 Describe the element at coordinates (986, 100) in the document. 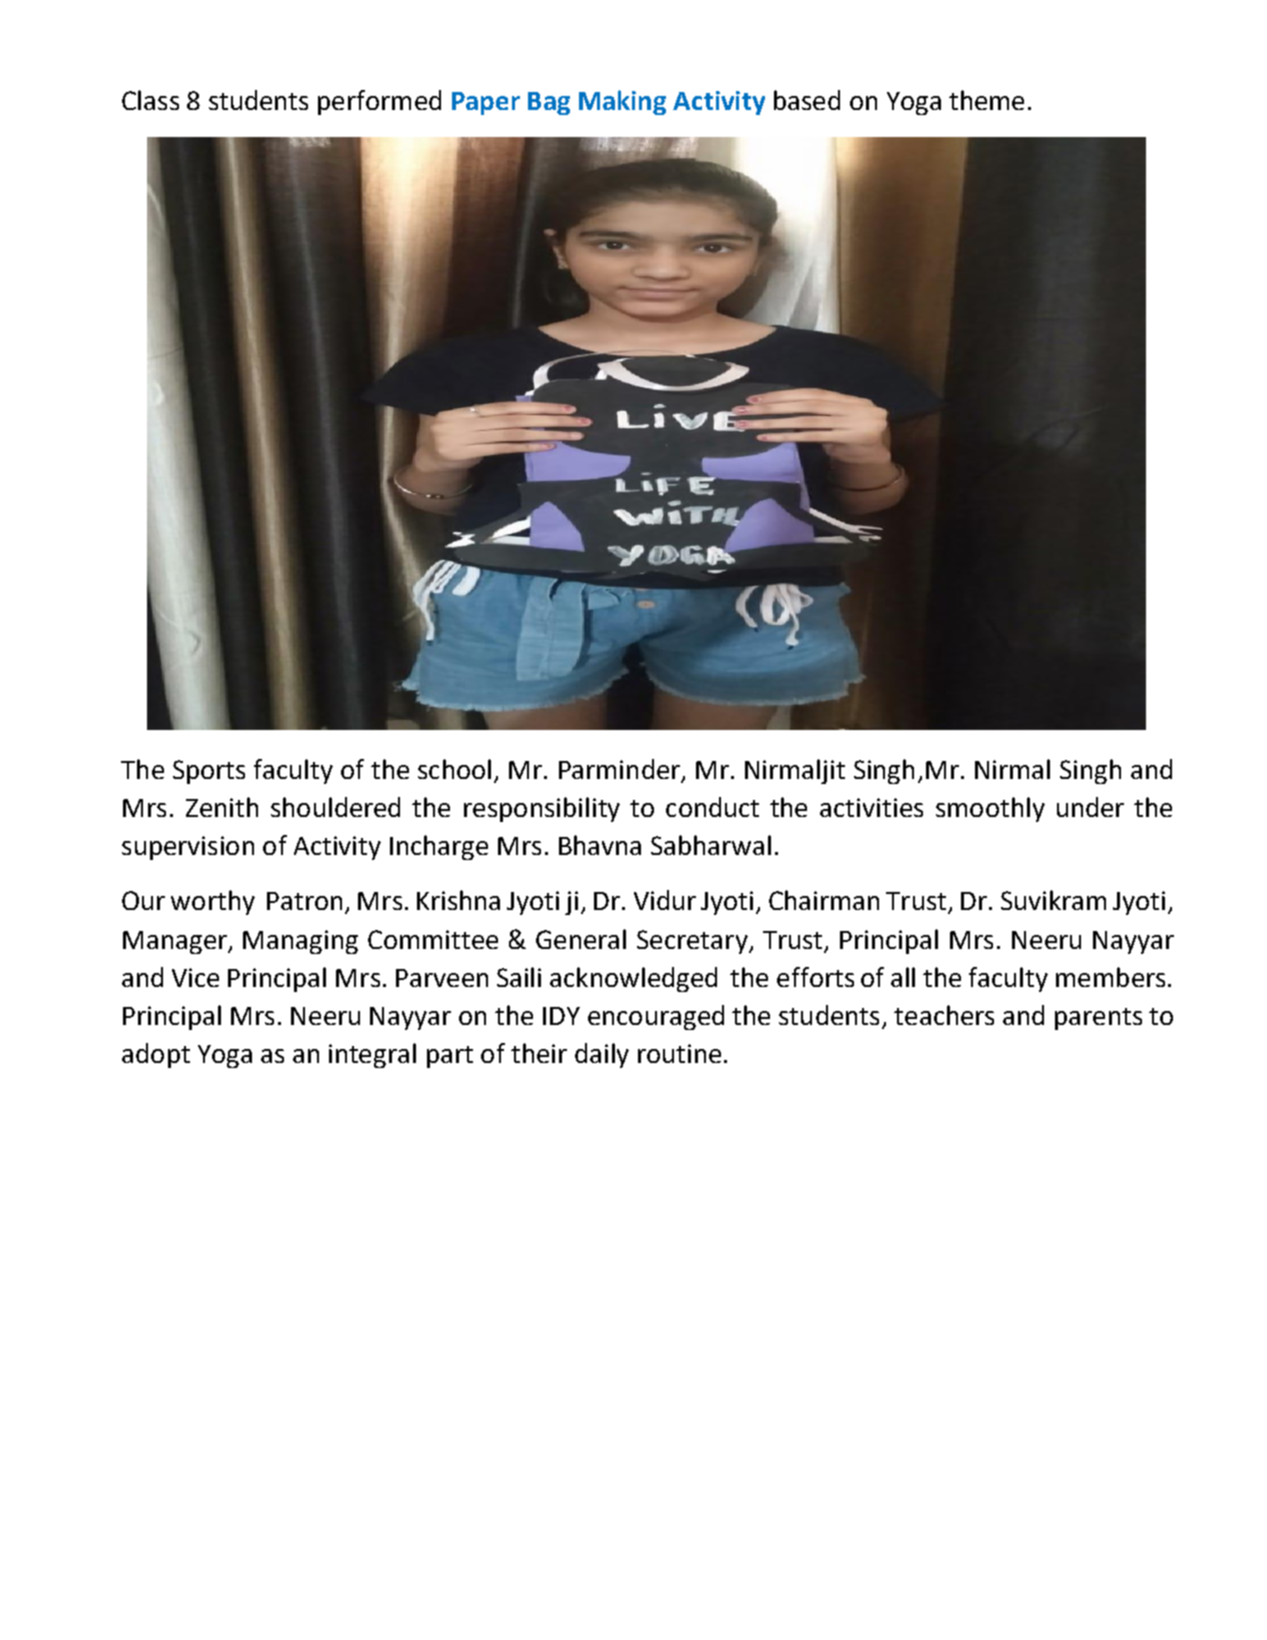

I see `theme` at that location.
